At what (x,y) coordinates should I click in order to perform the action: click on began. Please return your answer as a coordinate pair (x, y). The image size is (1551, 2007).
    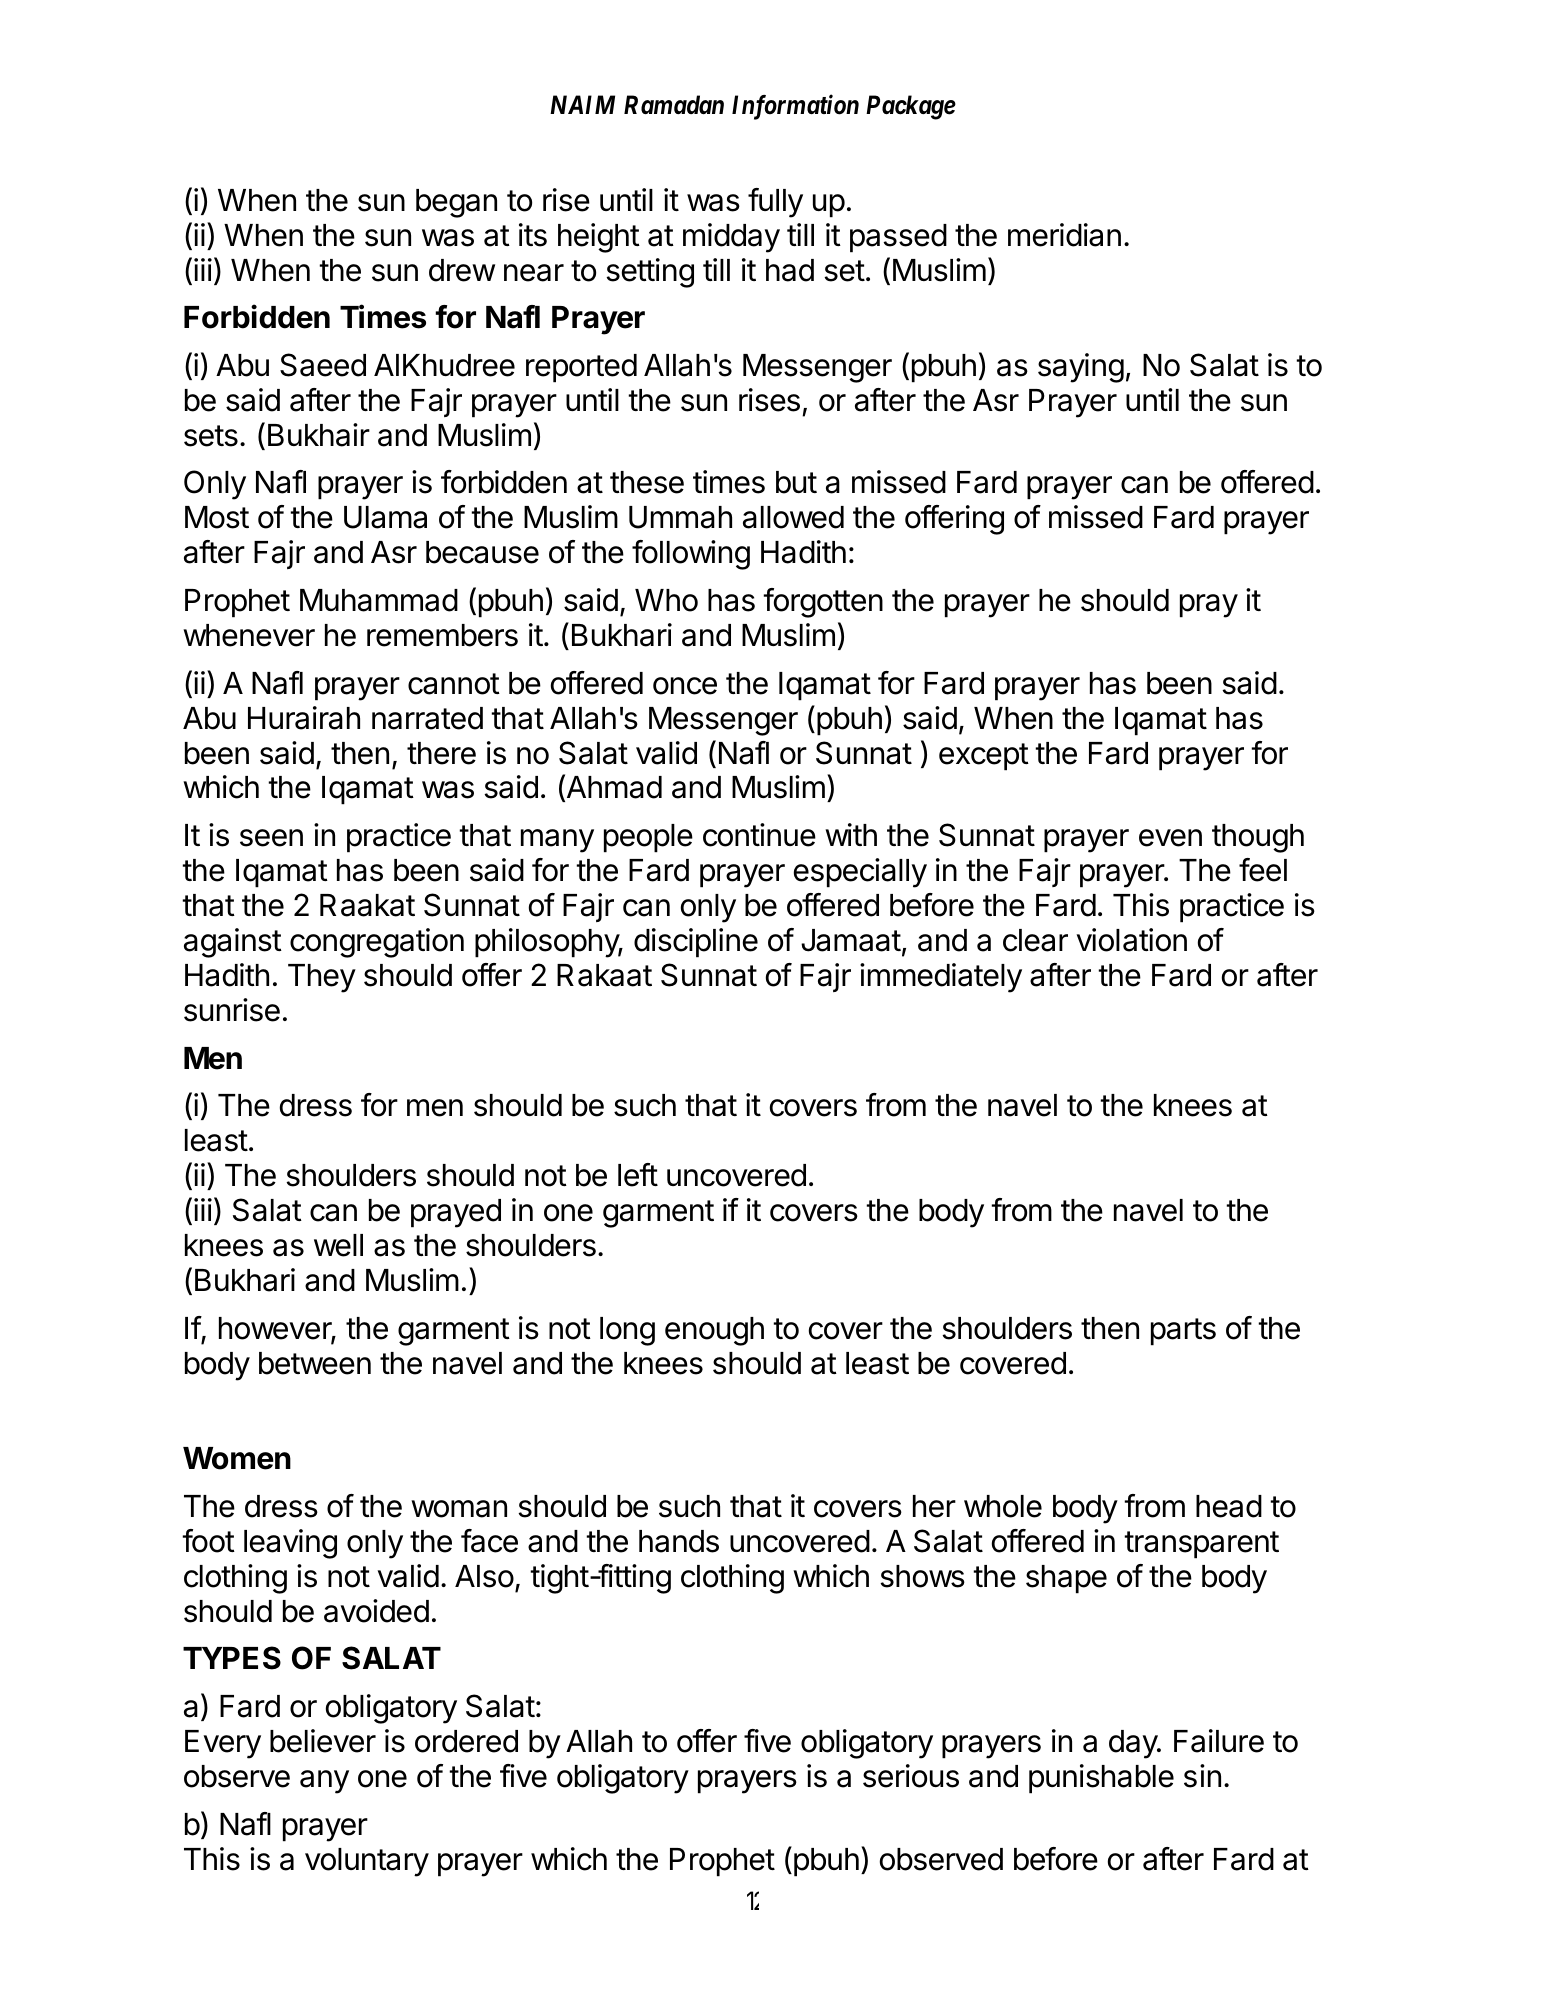
    Looking at the image, I should click on (456, 203).
